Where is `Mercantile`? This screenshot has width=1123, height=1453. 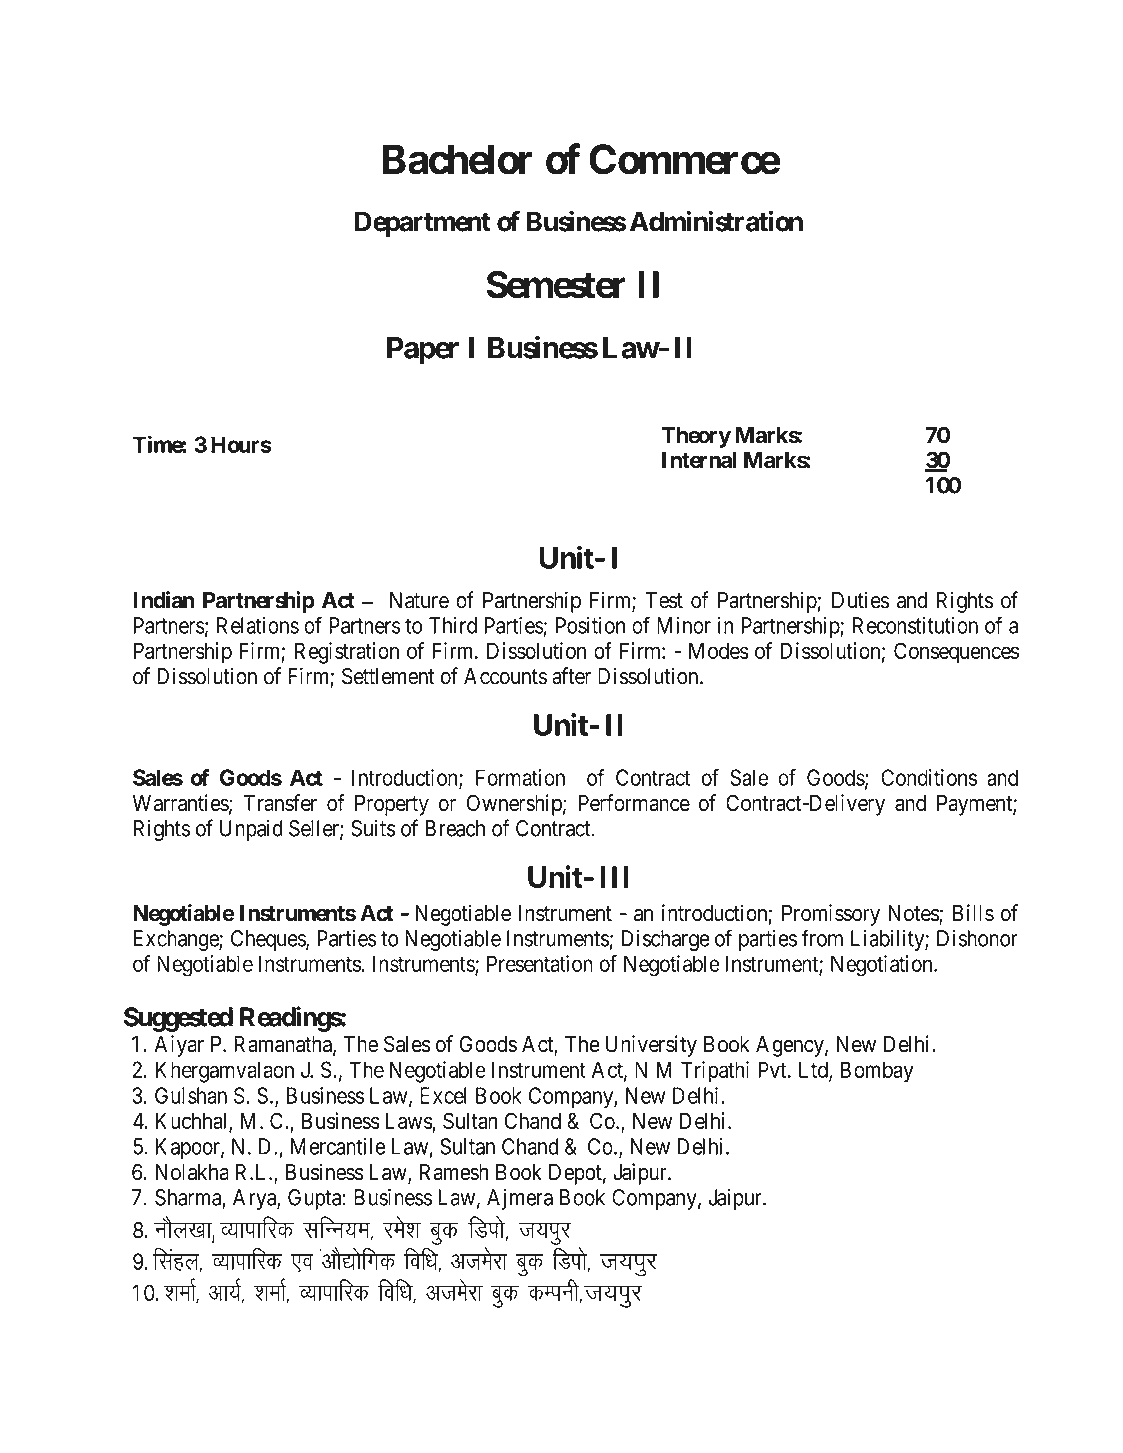 Mercantile is located at coordinates (338, 1146).
